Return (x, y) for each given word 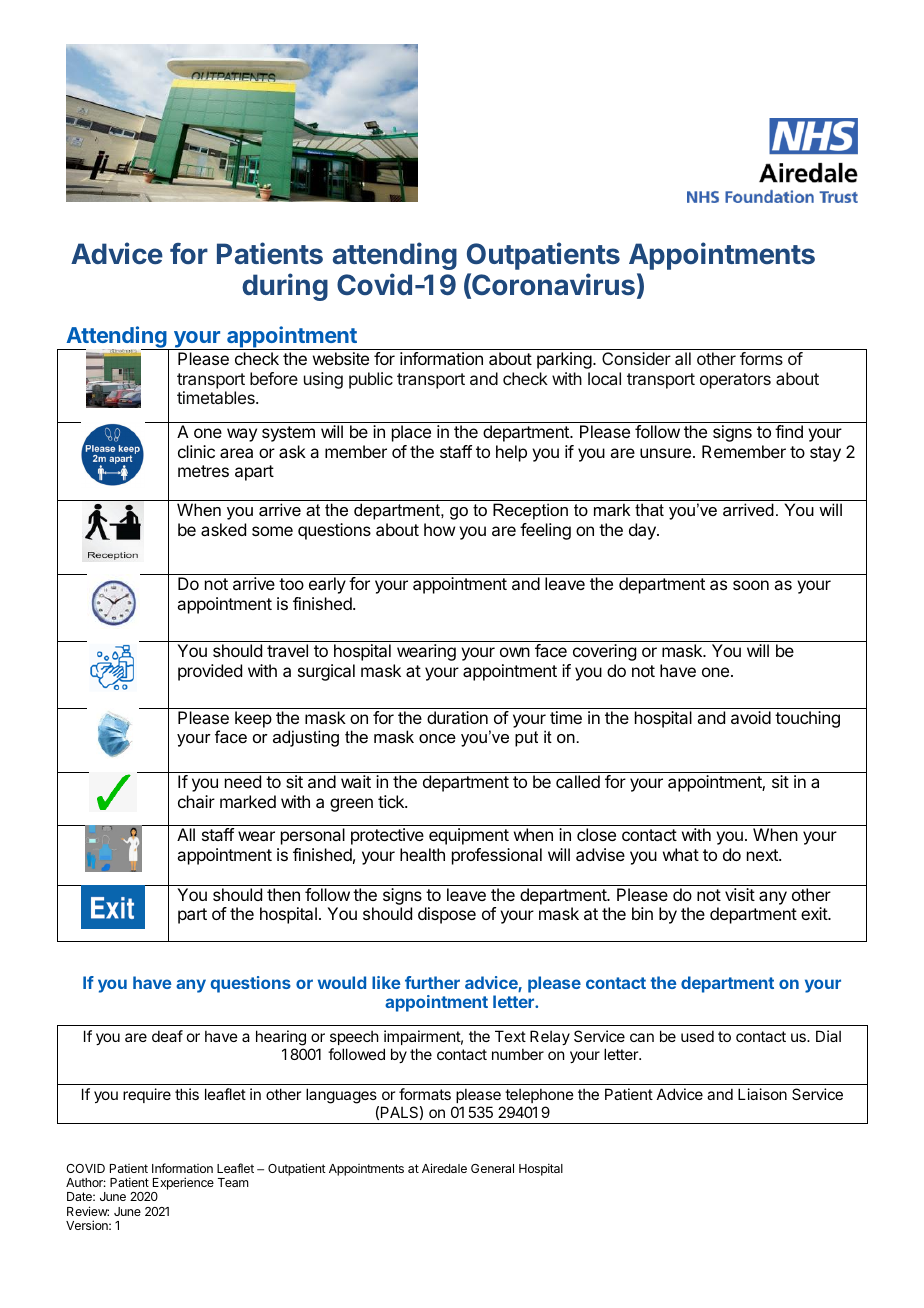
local (604, 378)
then (283, 894)
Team (233, 1182)
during (285, 287)
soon (751, 585)
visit (740, 894)
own (515, 652)
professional (497, 856)
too (291, 584)
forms (761, 358)
